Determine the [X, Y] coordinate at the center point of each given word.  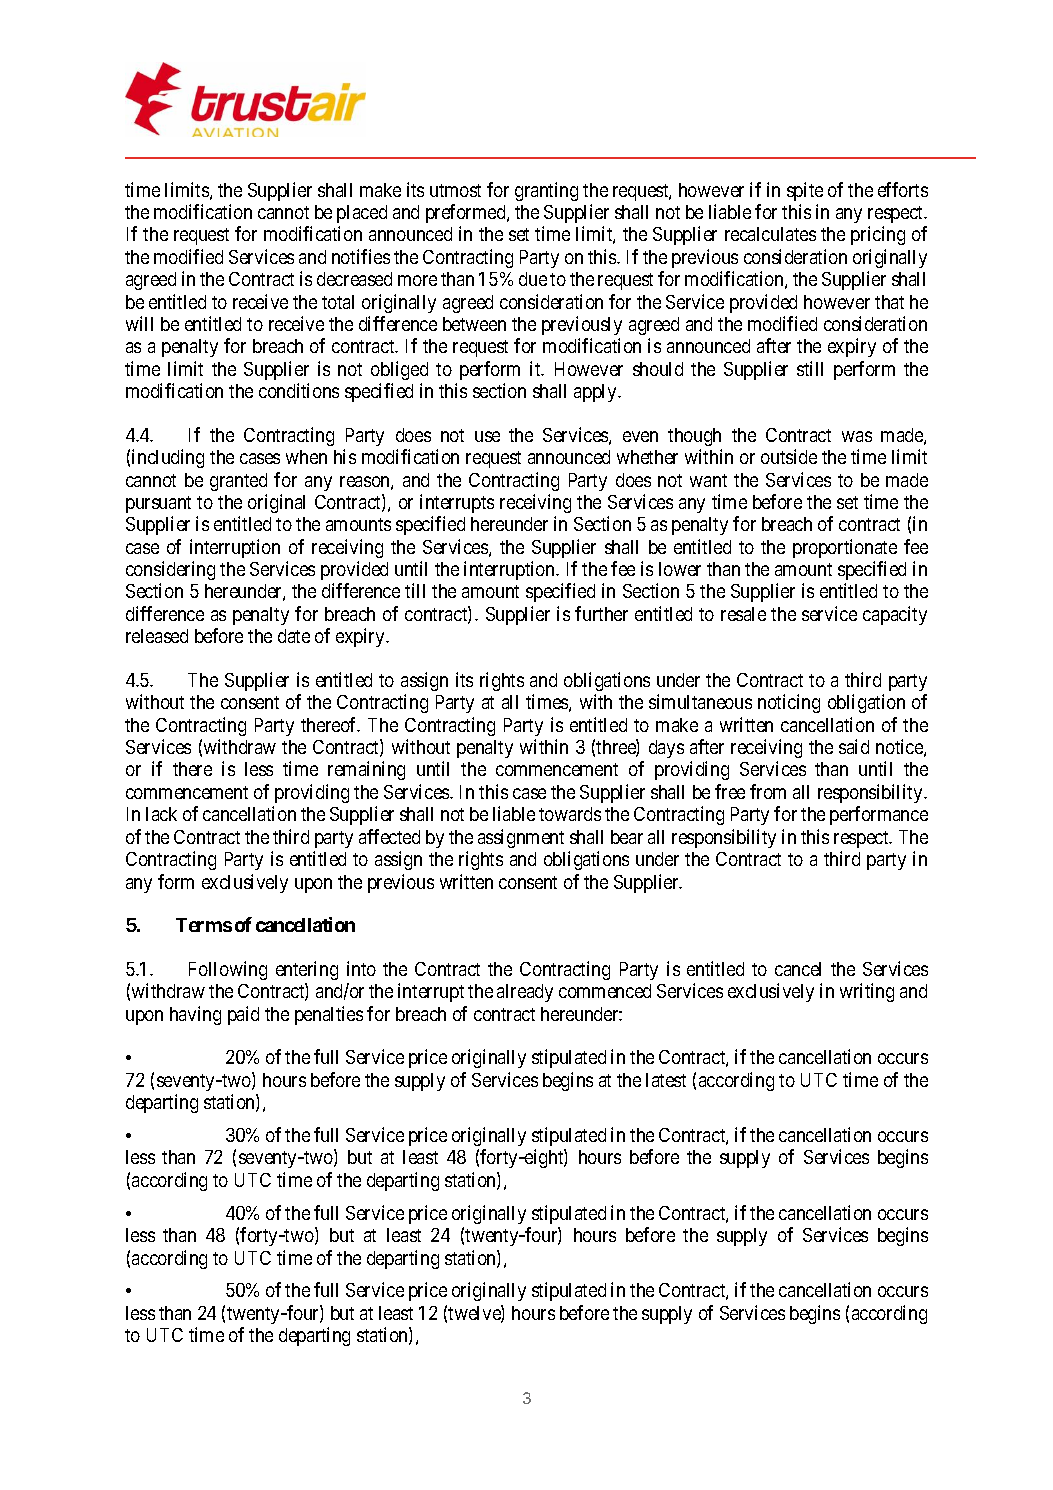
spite [805, 191]
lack [161, 814]
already [525, 993]
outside [789, 456]
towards [570, 814]
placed [362, 214]
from [768, 791]
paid [243, 1015]
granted [238, 482]
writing [867, 992]
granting [546, 191]
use [487, 436]
